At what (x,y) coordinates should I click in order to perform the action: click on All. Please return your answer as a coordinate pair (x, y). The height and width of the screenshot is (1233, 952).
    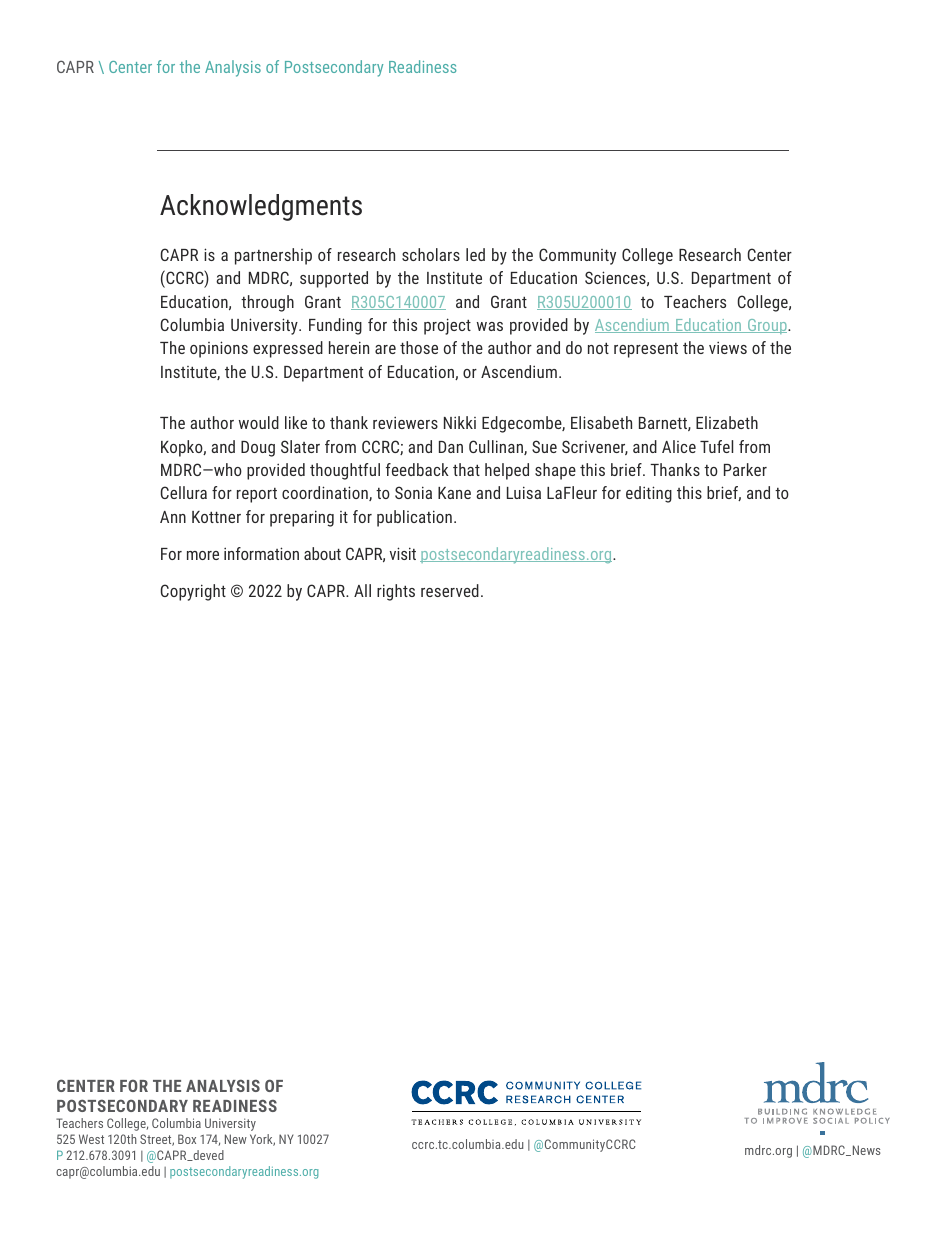
    Looking at the image, I should click on (362, 590).
